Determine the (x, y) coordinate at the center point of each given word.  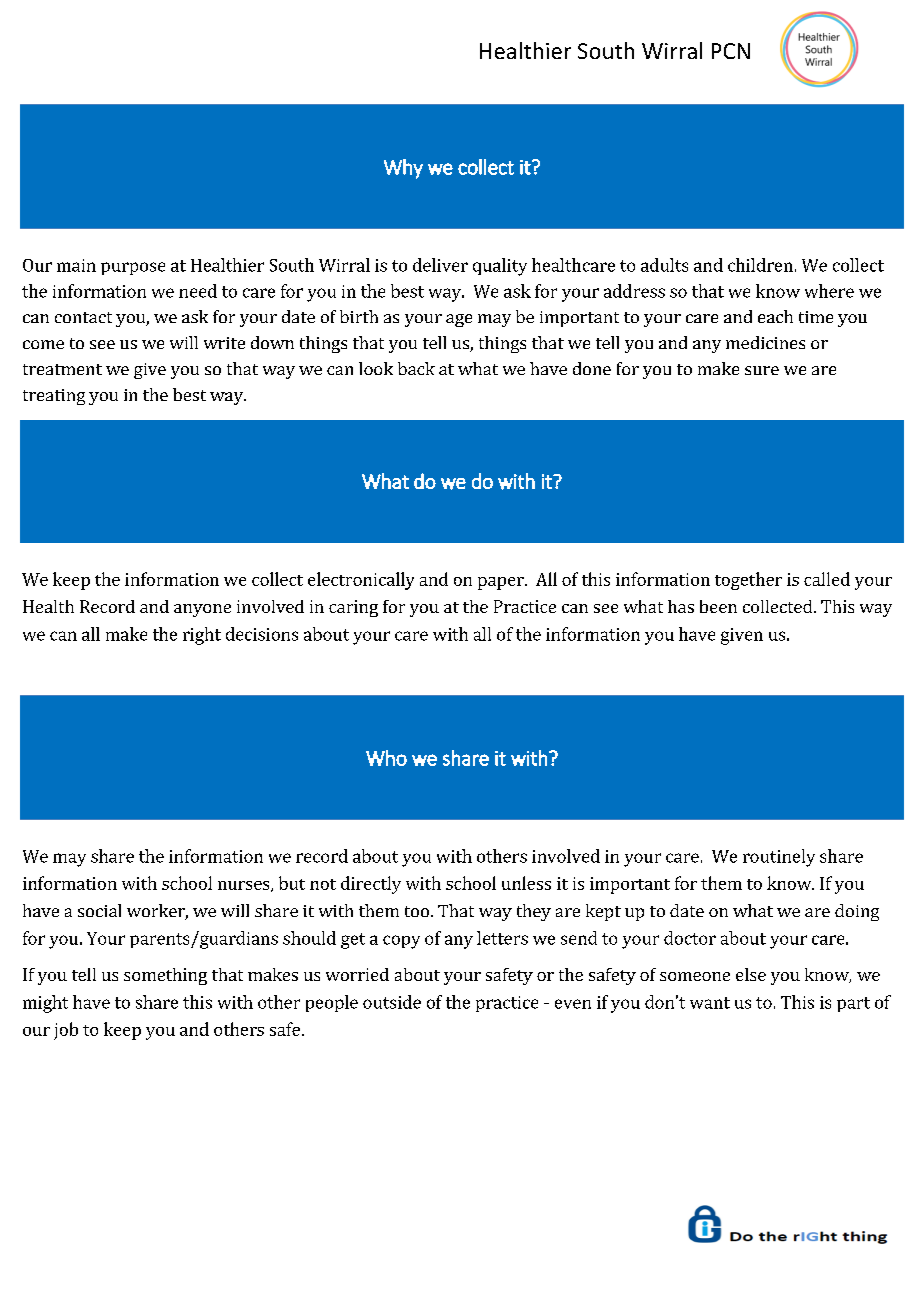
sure (762, 370)
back (416, 368)
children (760, 265)
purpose (133, 268)
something (165, 976)
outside (392, 1002)
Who (386, 758)
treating (54, 397)
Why (403, 169)
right (202, 636)
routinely (779, 858)
